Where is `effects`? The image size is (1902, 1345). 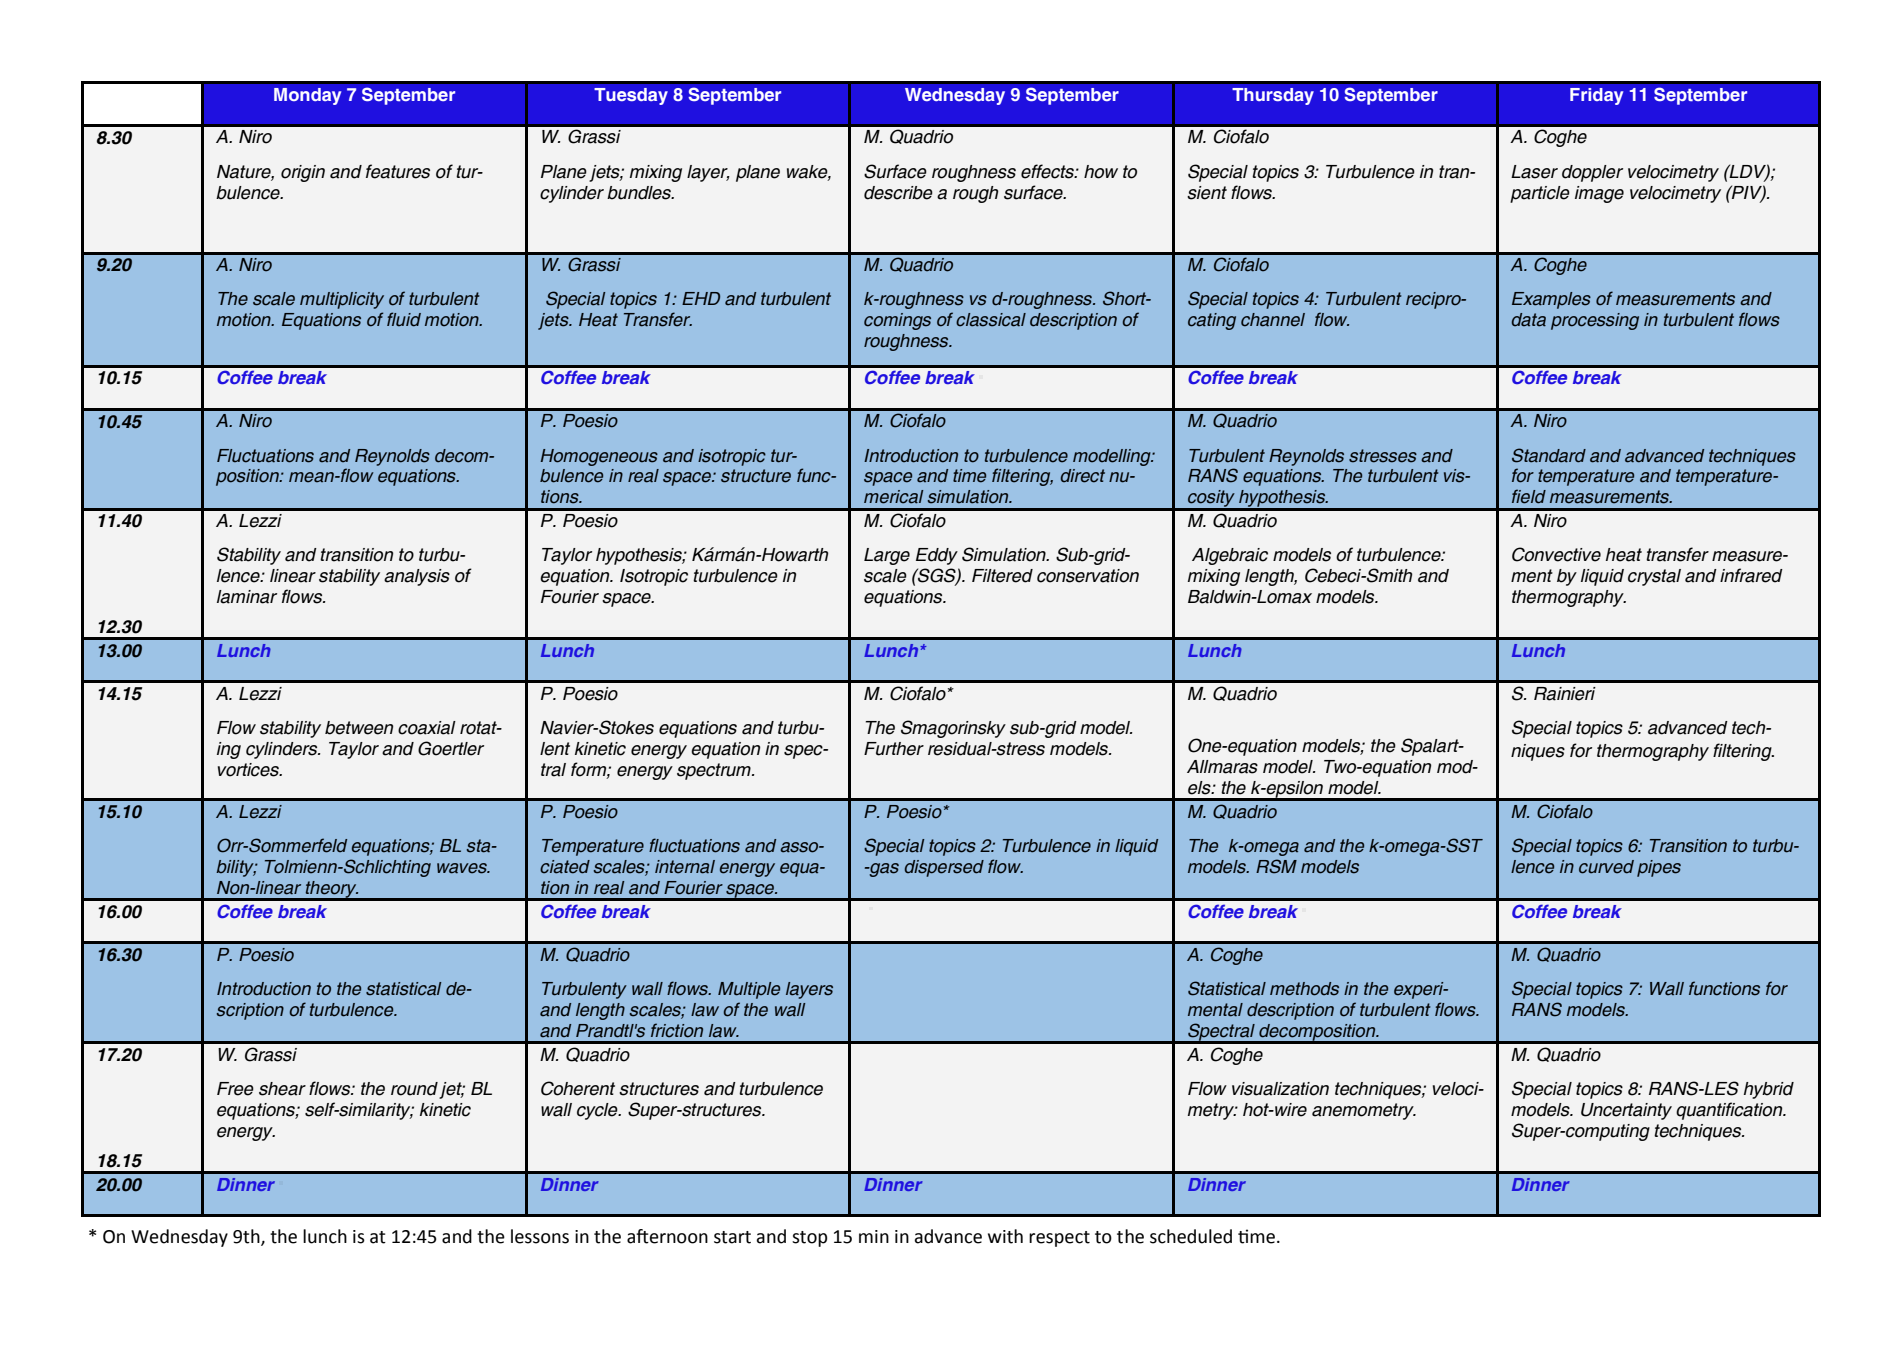
effects is located at coordinates (1048, 171).
